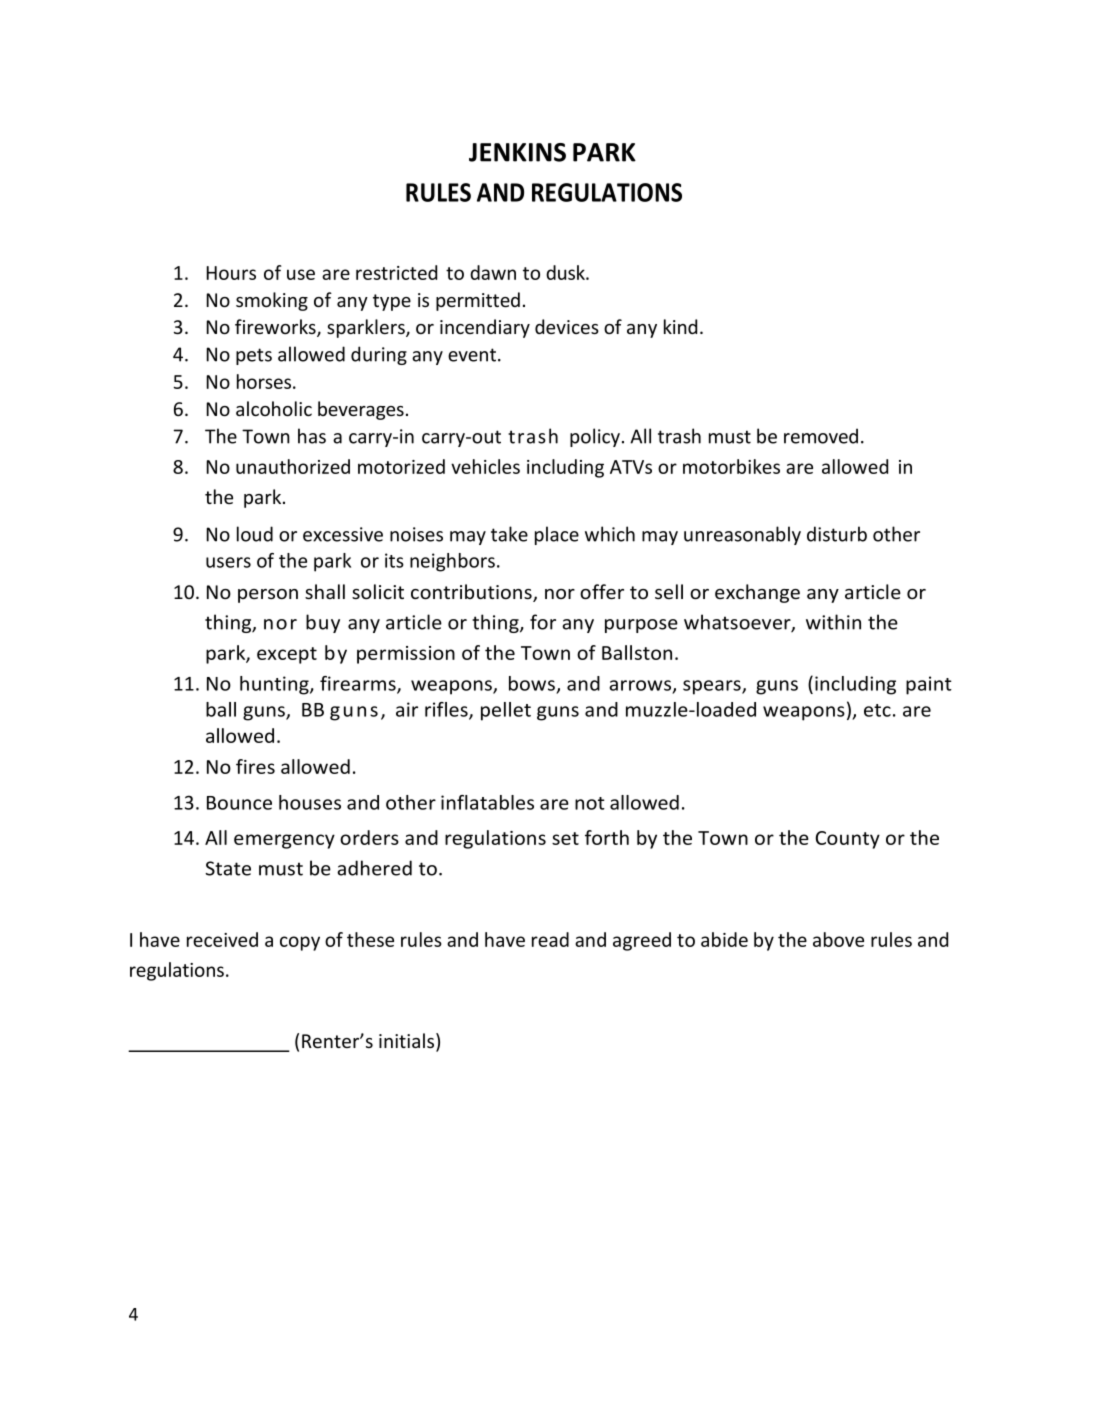 This screenshot has height=1415, width=1094. What do you see at coordinates (838, 939) in the screenshot?
I see `above` at bounding box center [838, 939].
